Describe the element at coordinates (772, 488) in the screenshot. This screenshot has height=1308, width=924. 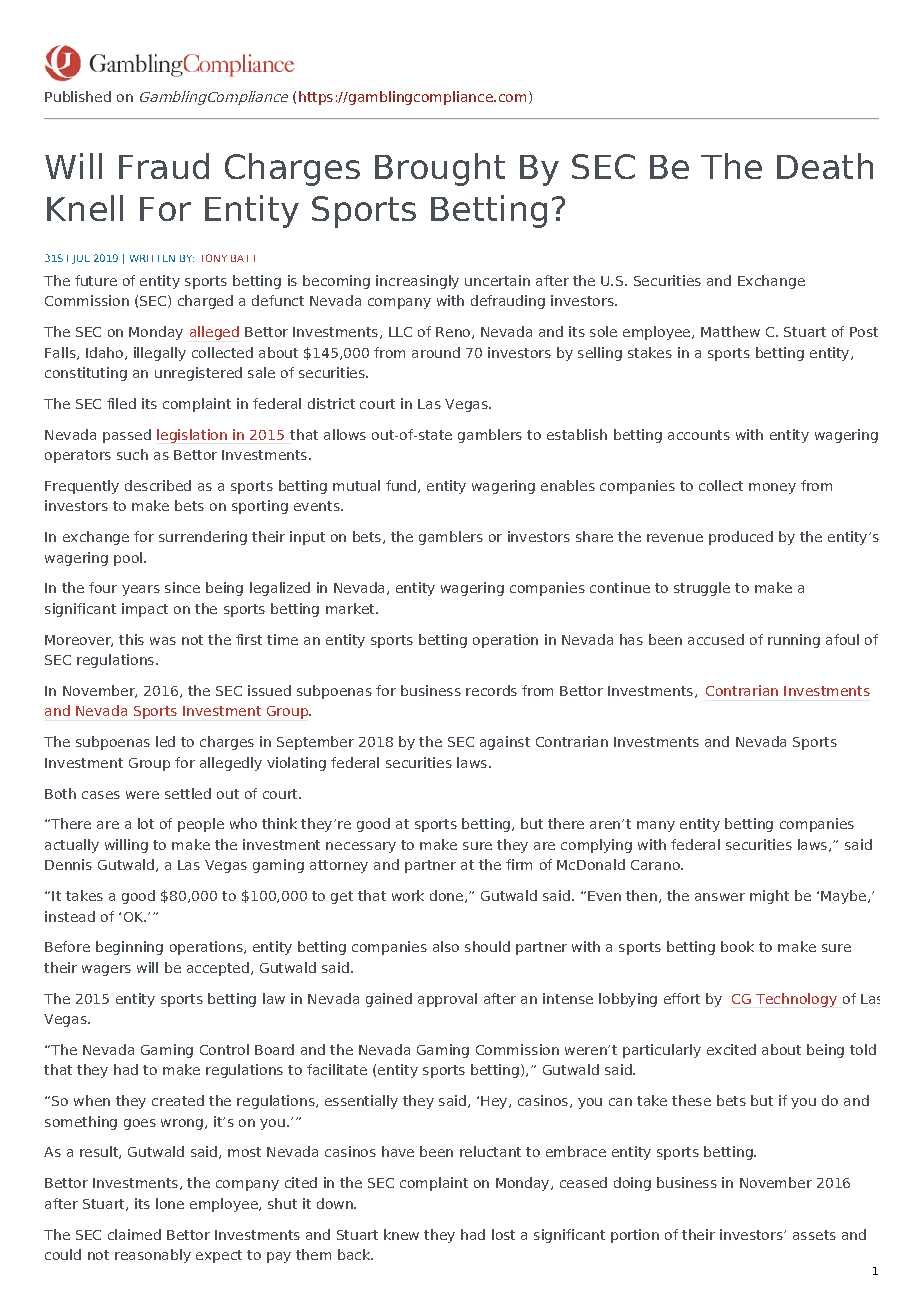
I see `money` at that location.
